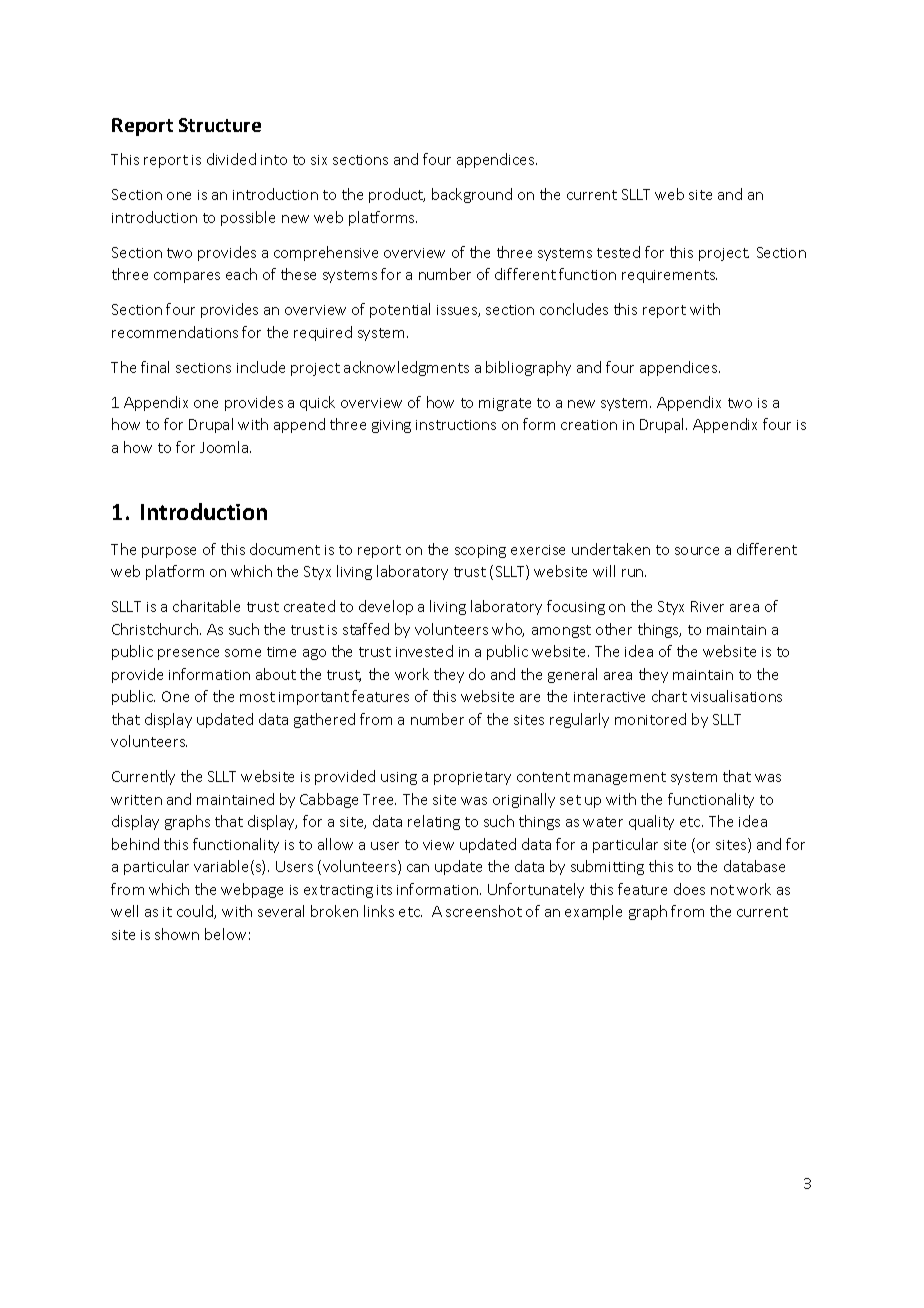 The image size is (924, 1308). What do you see at coordinates (669, 696) in the image?
I see `chart` at bounding box center [669, 696].
